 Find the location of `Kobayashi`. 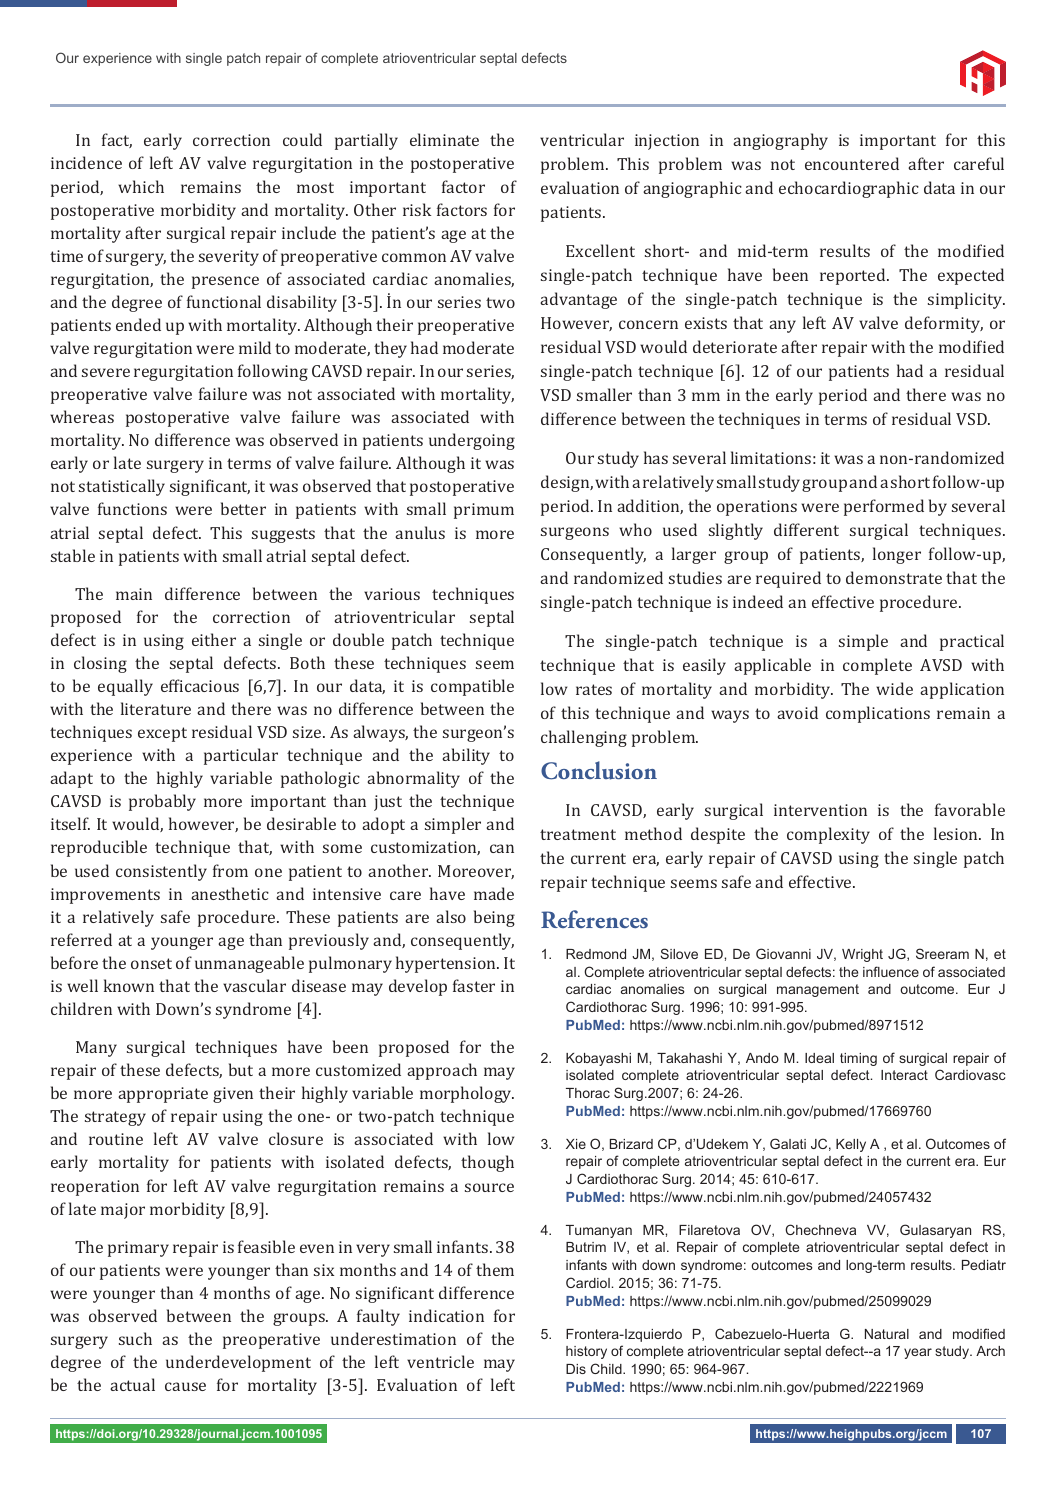

Kobayashi is located at coordinates (598, 1059).
